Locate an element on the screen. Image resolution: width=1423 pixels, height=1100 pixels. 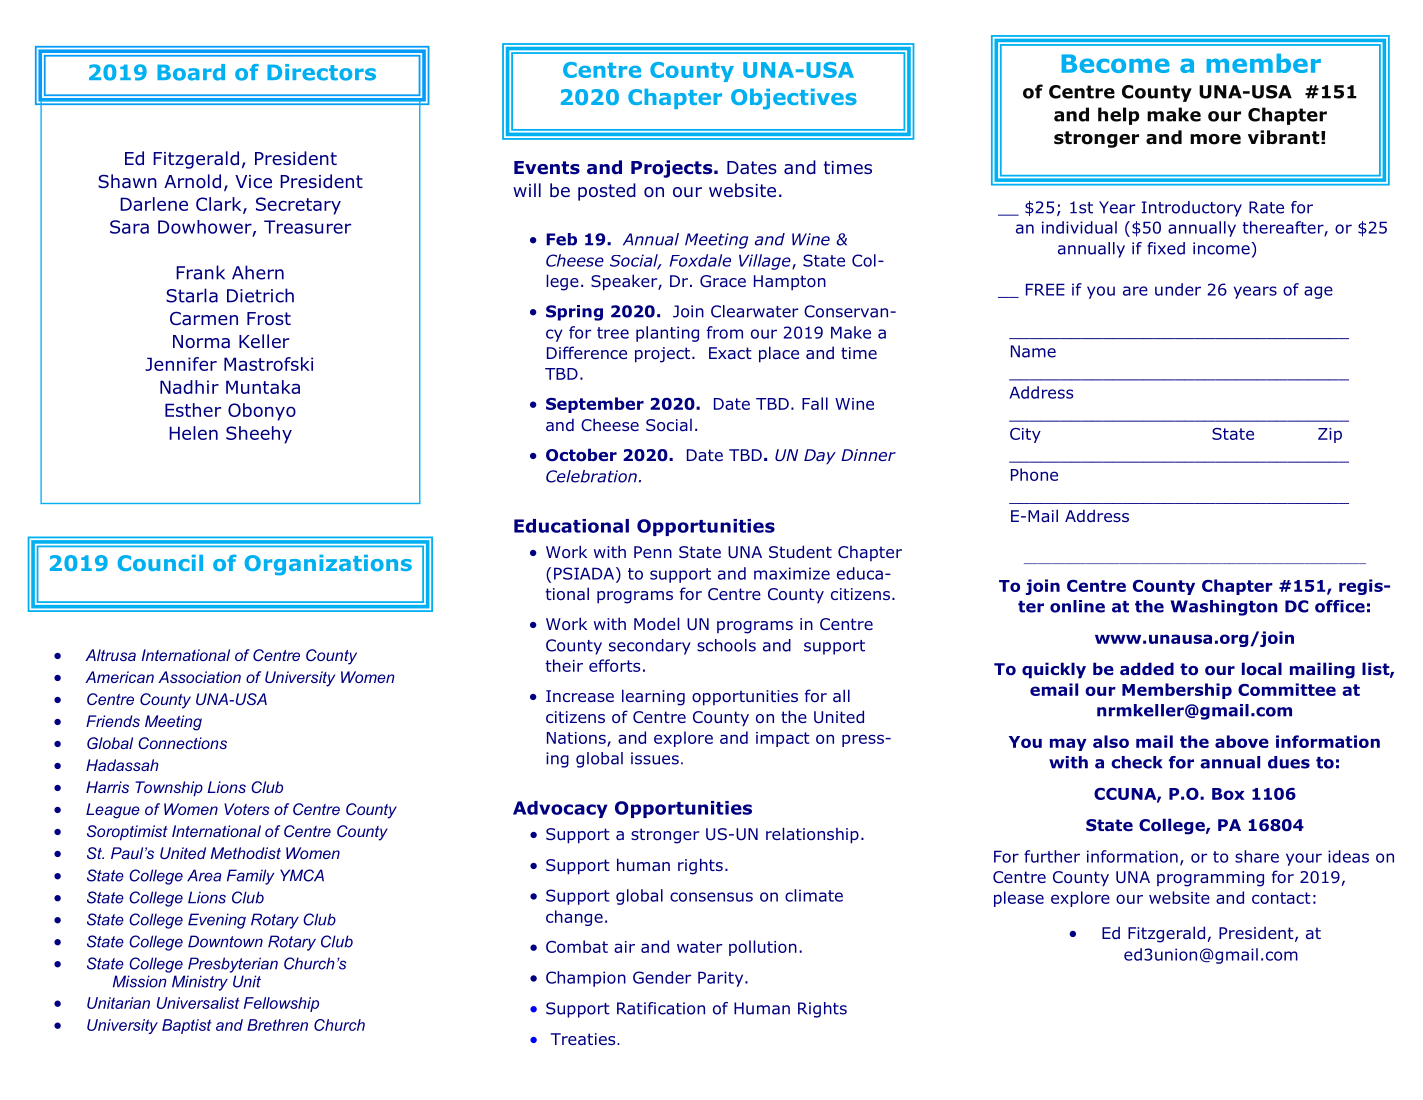
Voters is located at coordinates (247, 809).
